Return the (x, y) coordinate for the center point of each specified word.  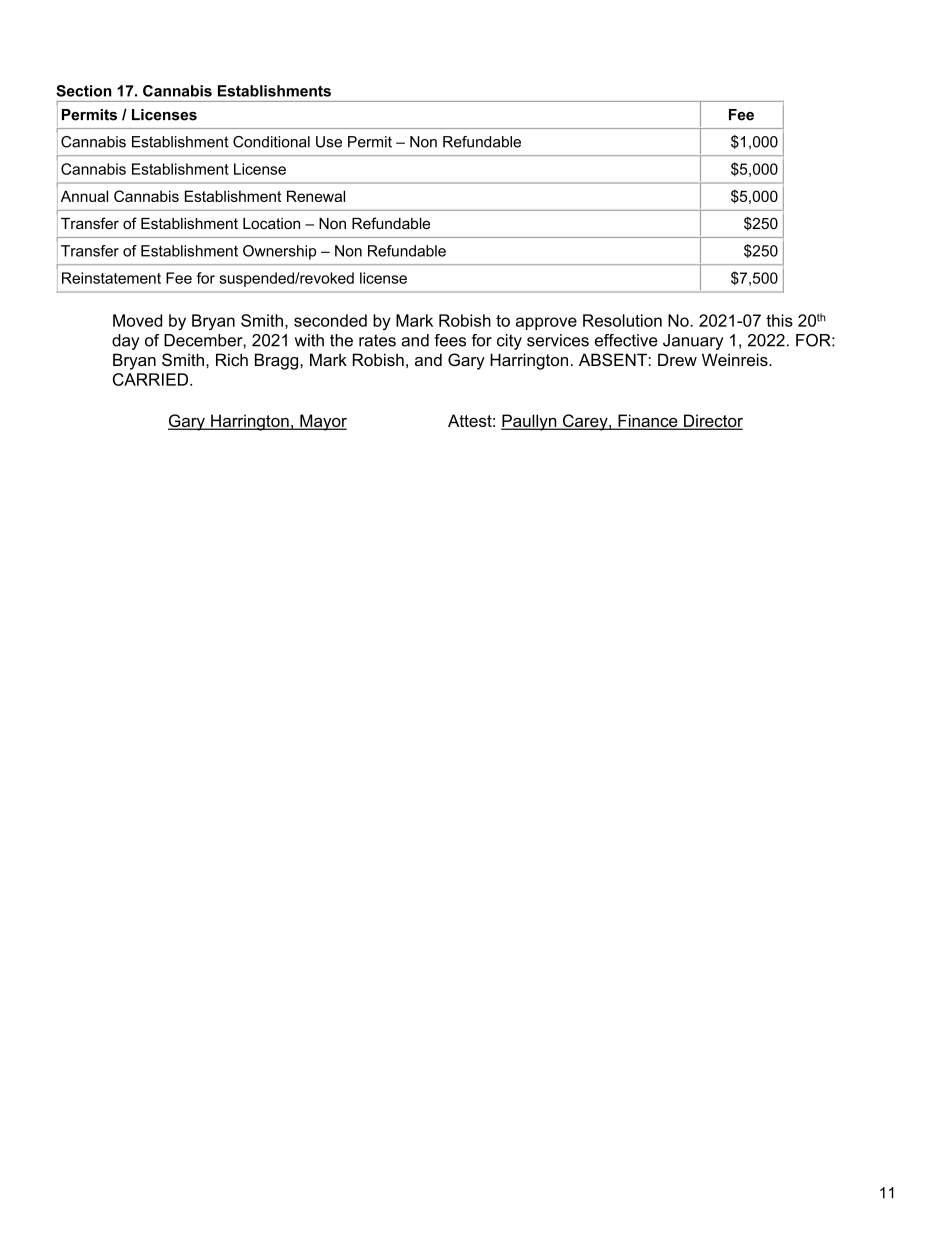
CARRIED (150, 379)
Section (84, 91)
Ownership (279, 252)
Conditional (271, 142)
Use (329, 142)
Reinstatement (111, 278)
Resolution (622, 320)
